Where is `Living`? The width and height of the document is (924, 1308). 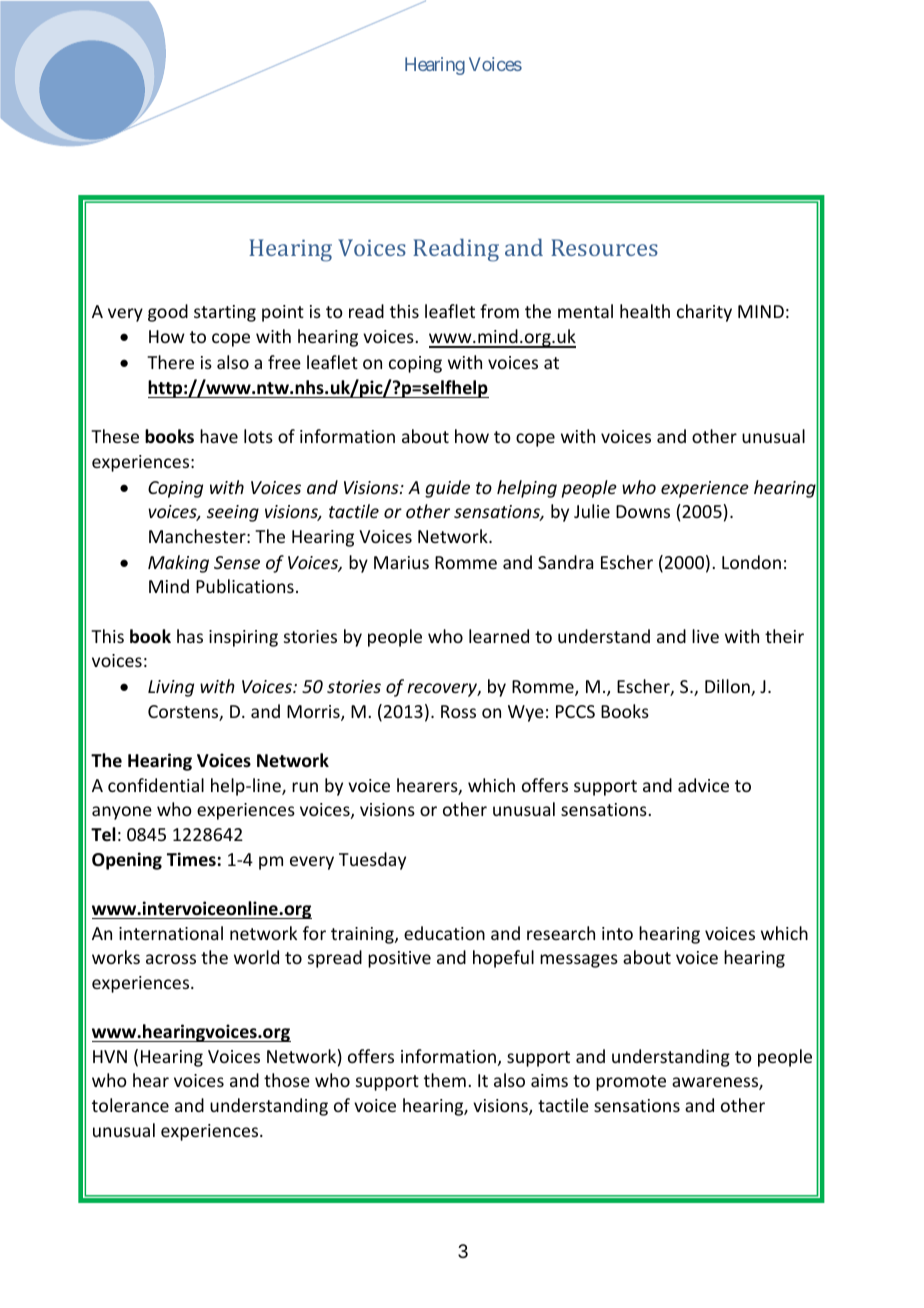 Living is located at coordinates (171, 688).
